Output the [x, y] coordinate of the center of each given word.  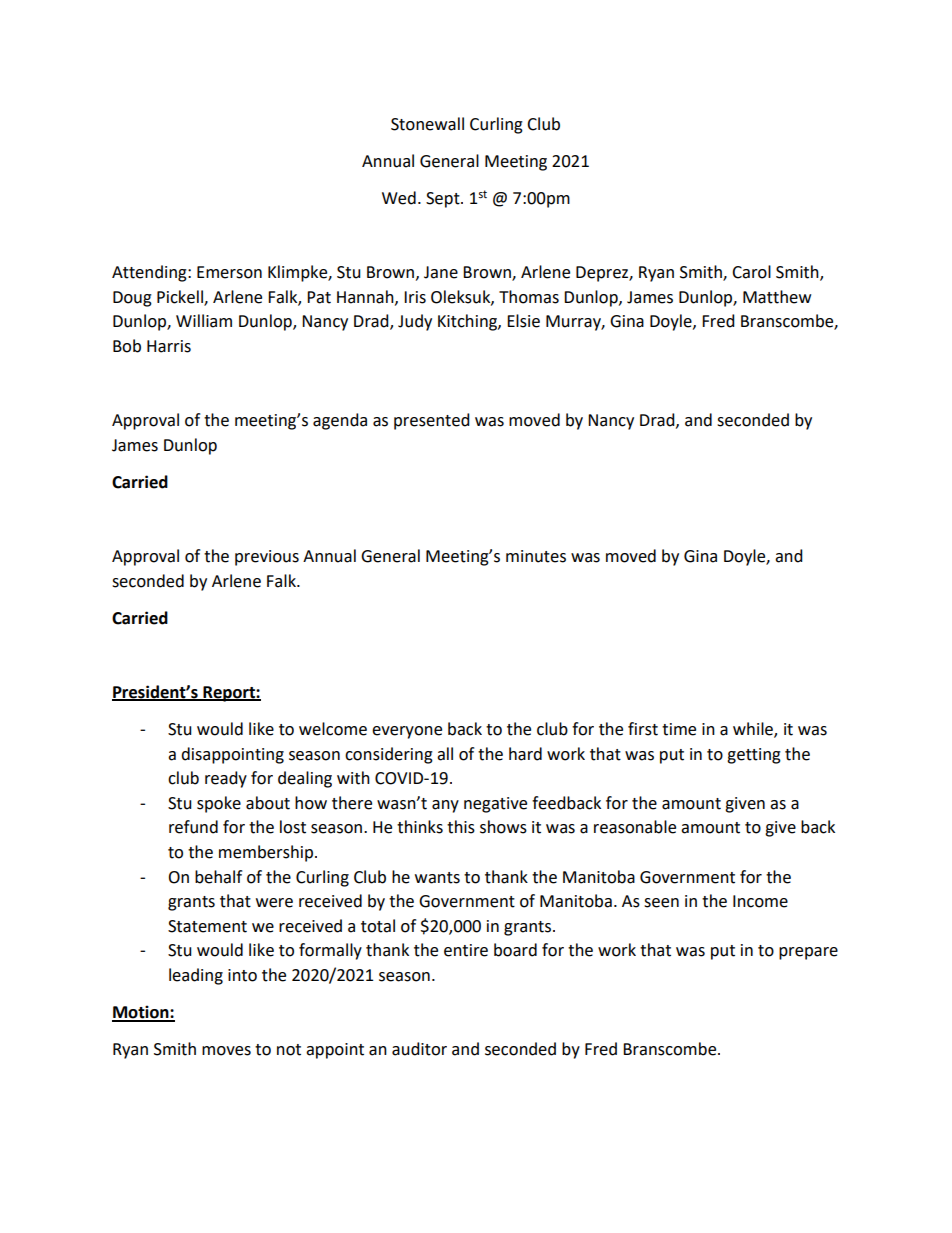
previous [267, 558]
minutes [536, 556]
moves [226, 1051]
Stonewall [427, 124]
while [754, 730]
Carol [751, 272]
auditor [419, 1049]
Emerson [229, 272]
